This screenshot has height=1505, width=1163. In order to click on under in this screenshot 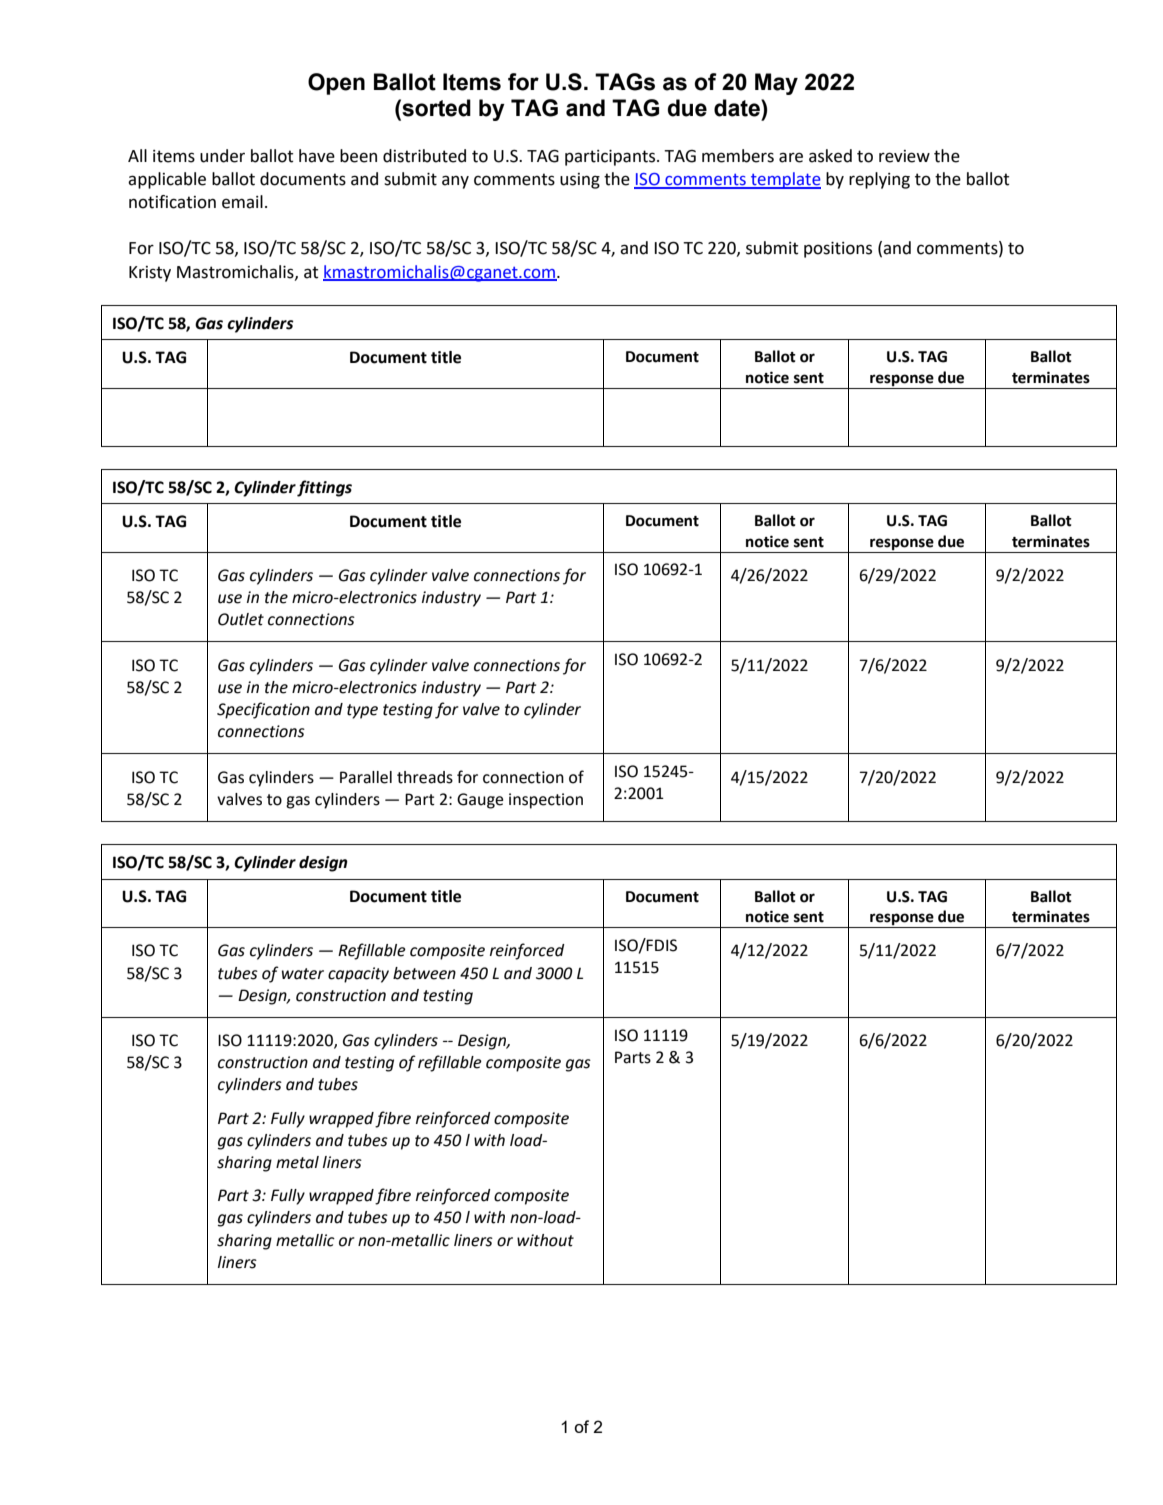, I will do `click(222, 156)`.
